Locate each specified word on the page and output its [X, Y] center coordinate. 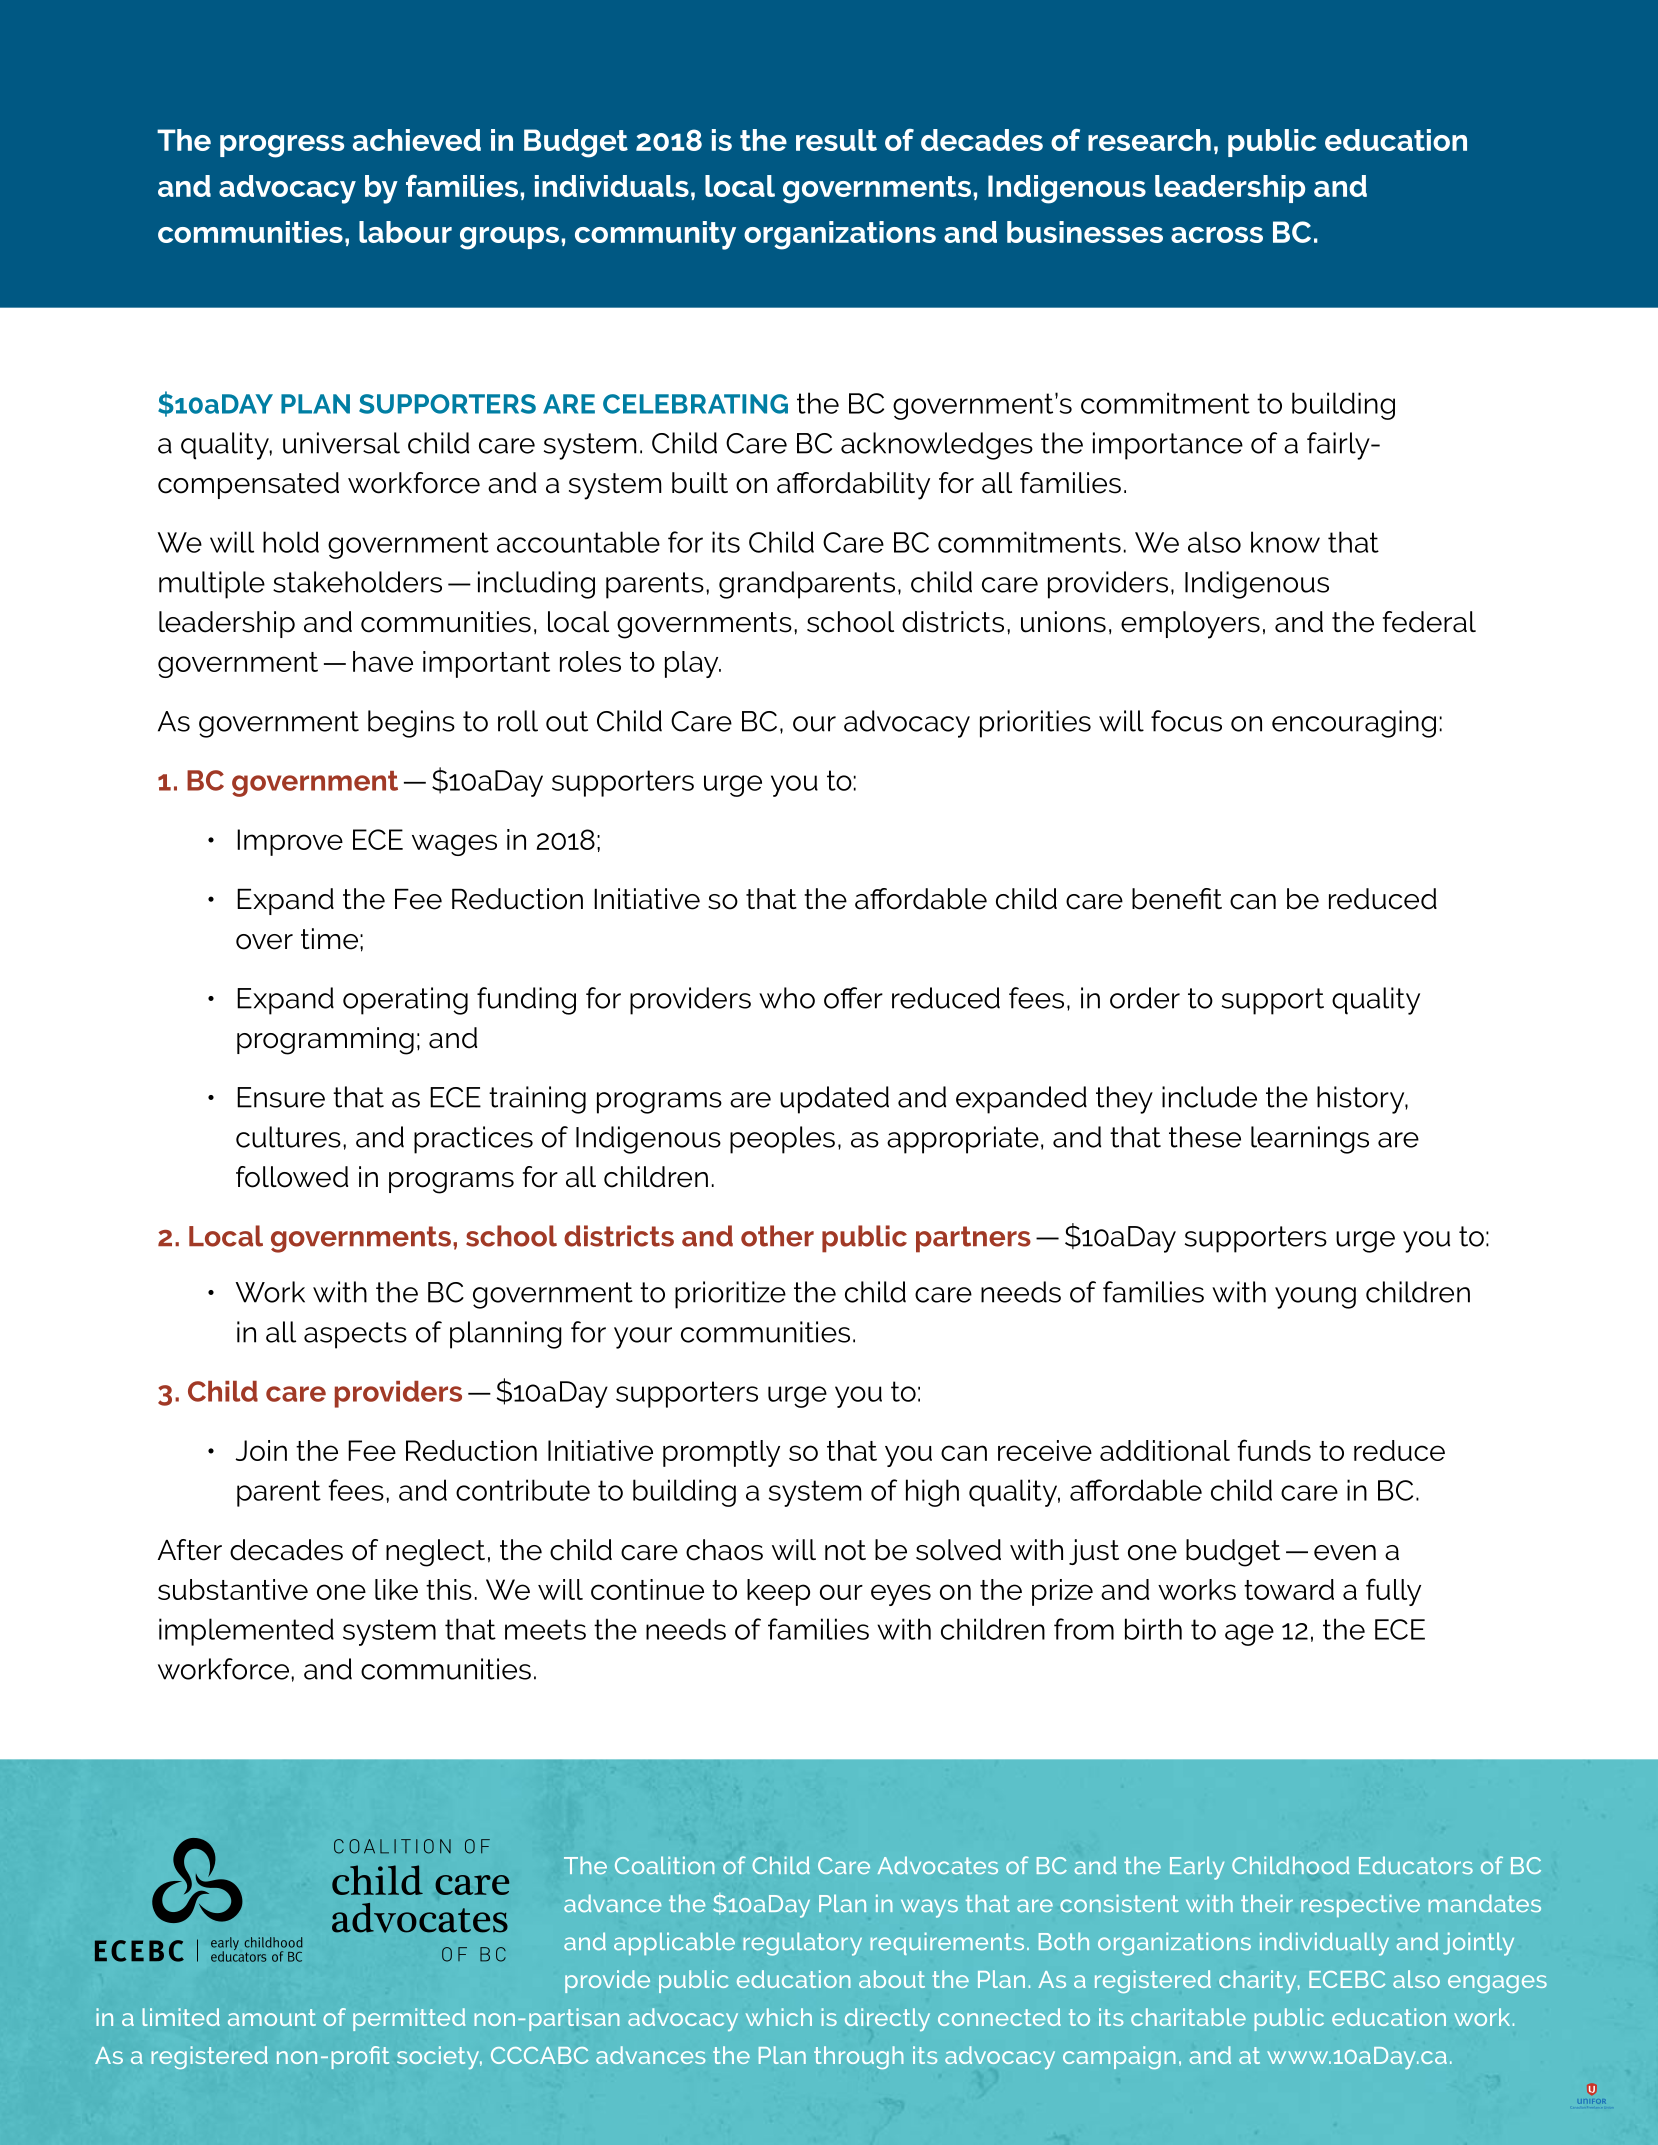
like [396, 1589]
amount [272, 2017]
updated [834, 1100]
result [836, 140]
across [1217, 235]
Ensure [281, 1097]
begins [411, 724]
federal [1429, 622]
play [693, 664]
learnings [1310, 1140]
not [845, 1550]
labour [405, 232]
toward [1289, 1589]
